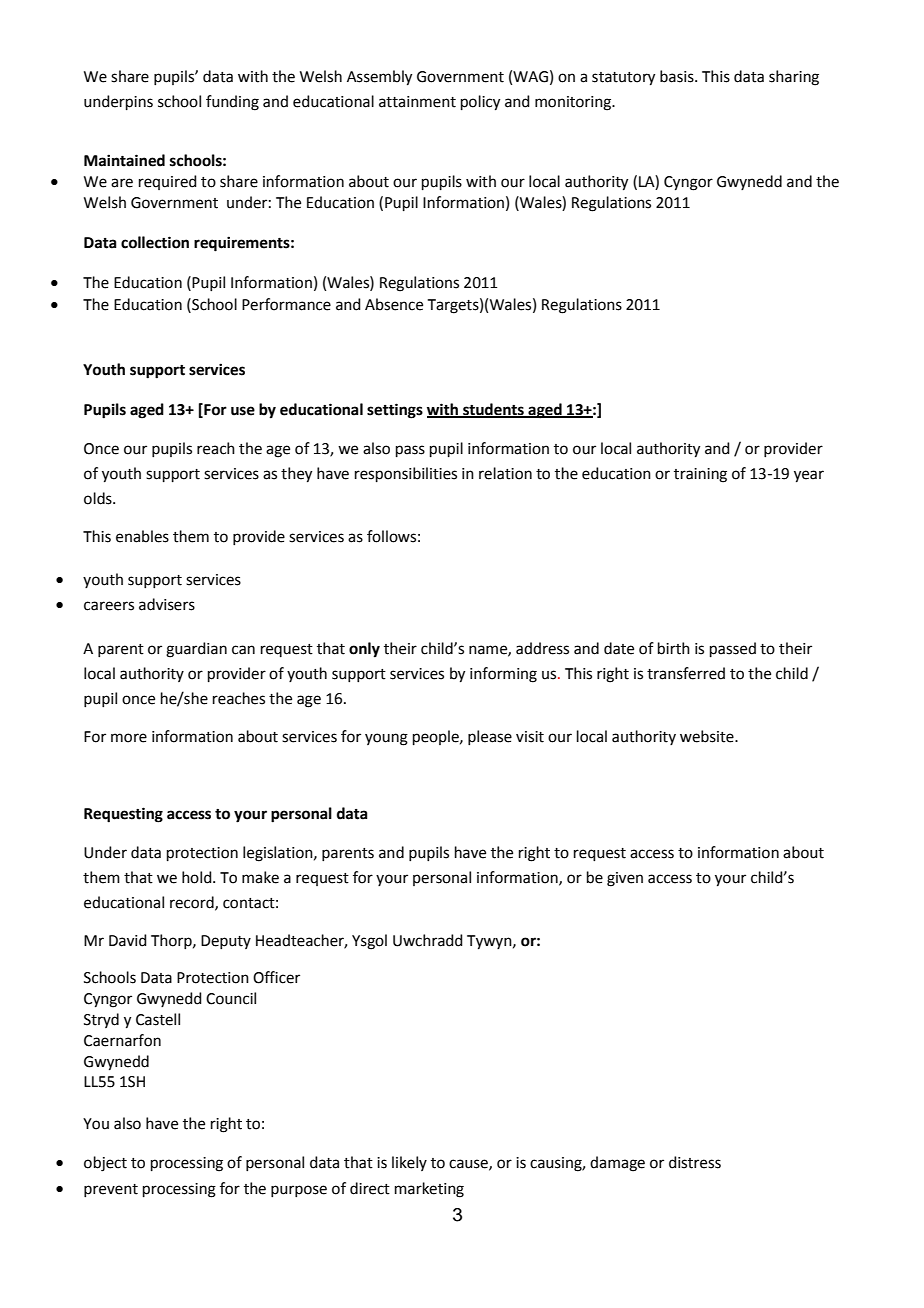 Image resolution: width=924 pixels, height=1308 pixels. I want to click on basis, so click(678, 76).
